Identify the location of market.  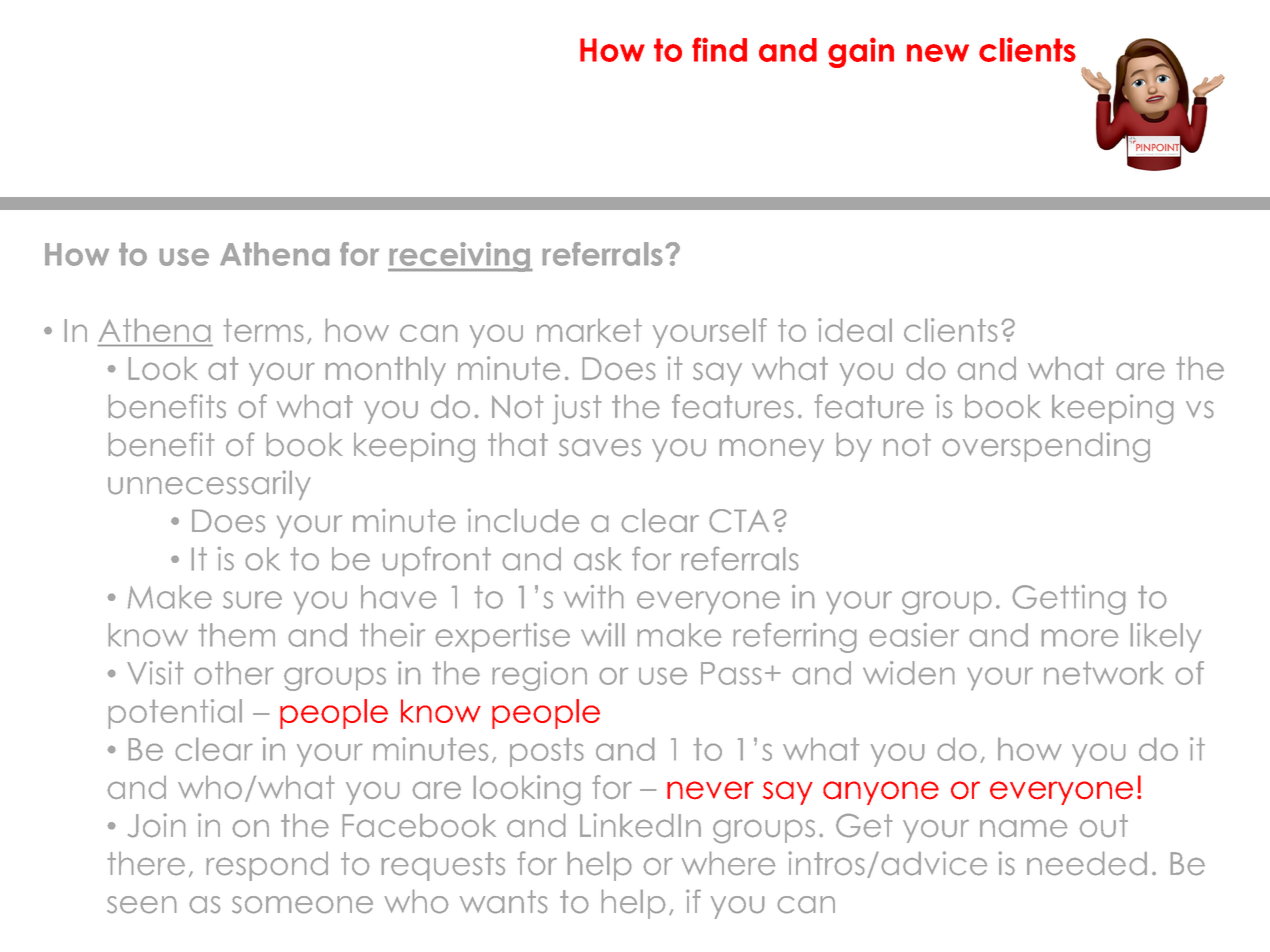
(589, 330).
